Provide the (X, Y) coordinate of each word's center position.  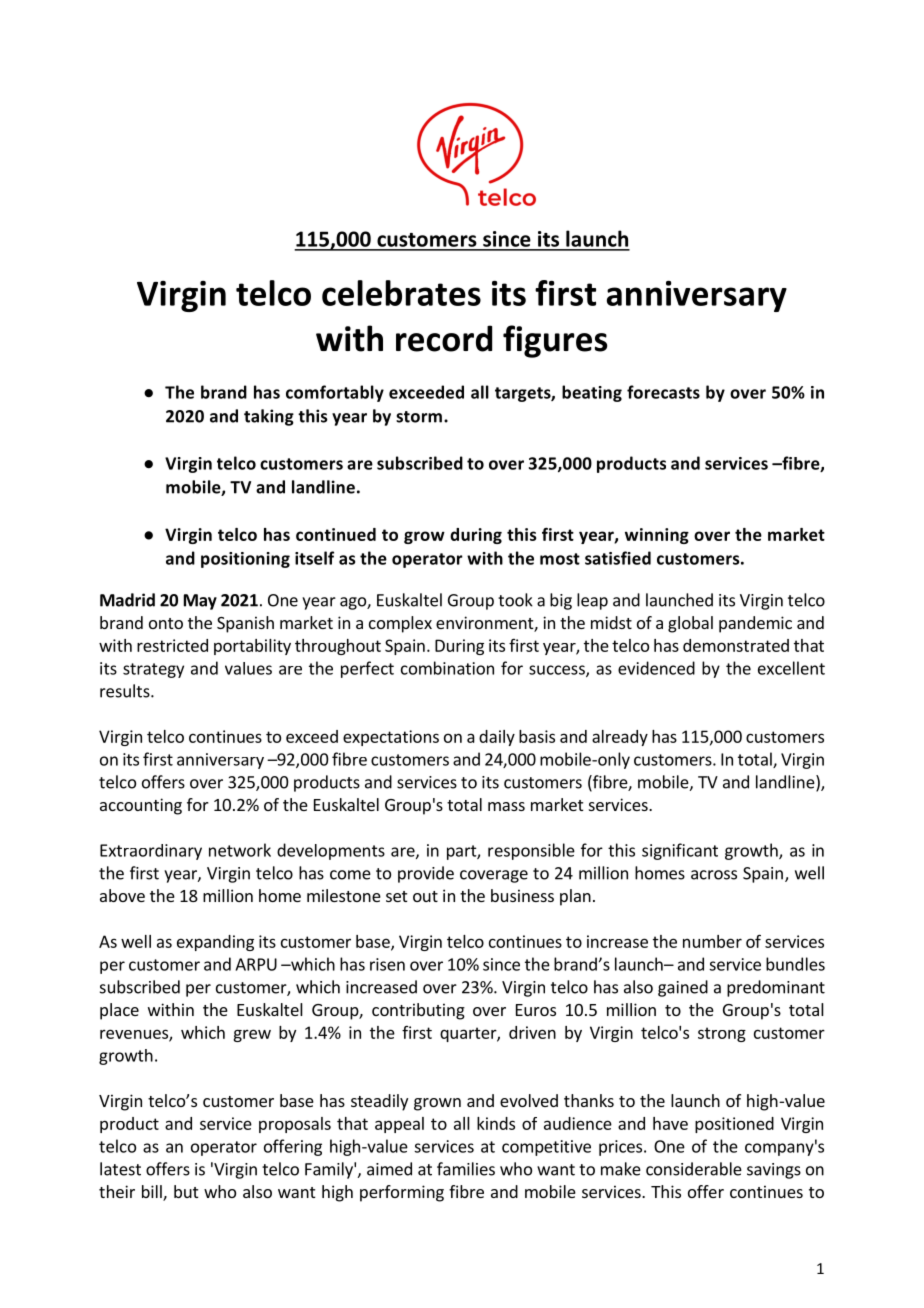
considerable (694, 1169)
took (515, 600)
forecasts (663, 392)
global (690, 624)
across (714, 875)
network (240, 850)
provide (426, 874)
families (466, 1169)
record (444, 338)
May (200, 602)
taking (269, 417)
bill (153, 1193)
